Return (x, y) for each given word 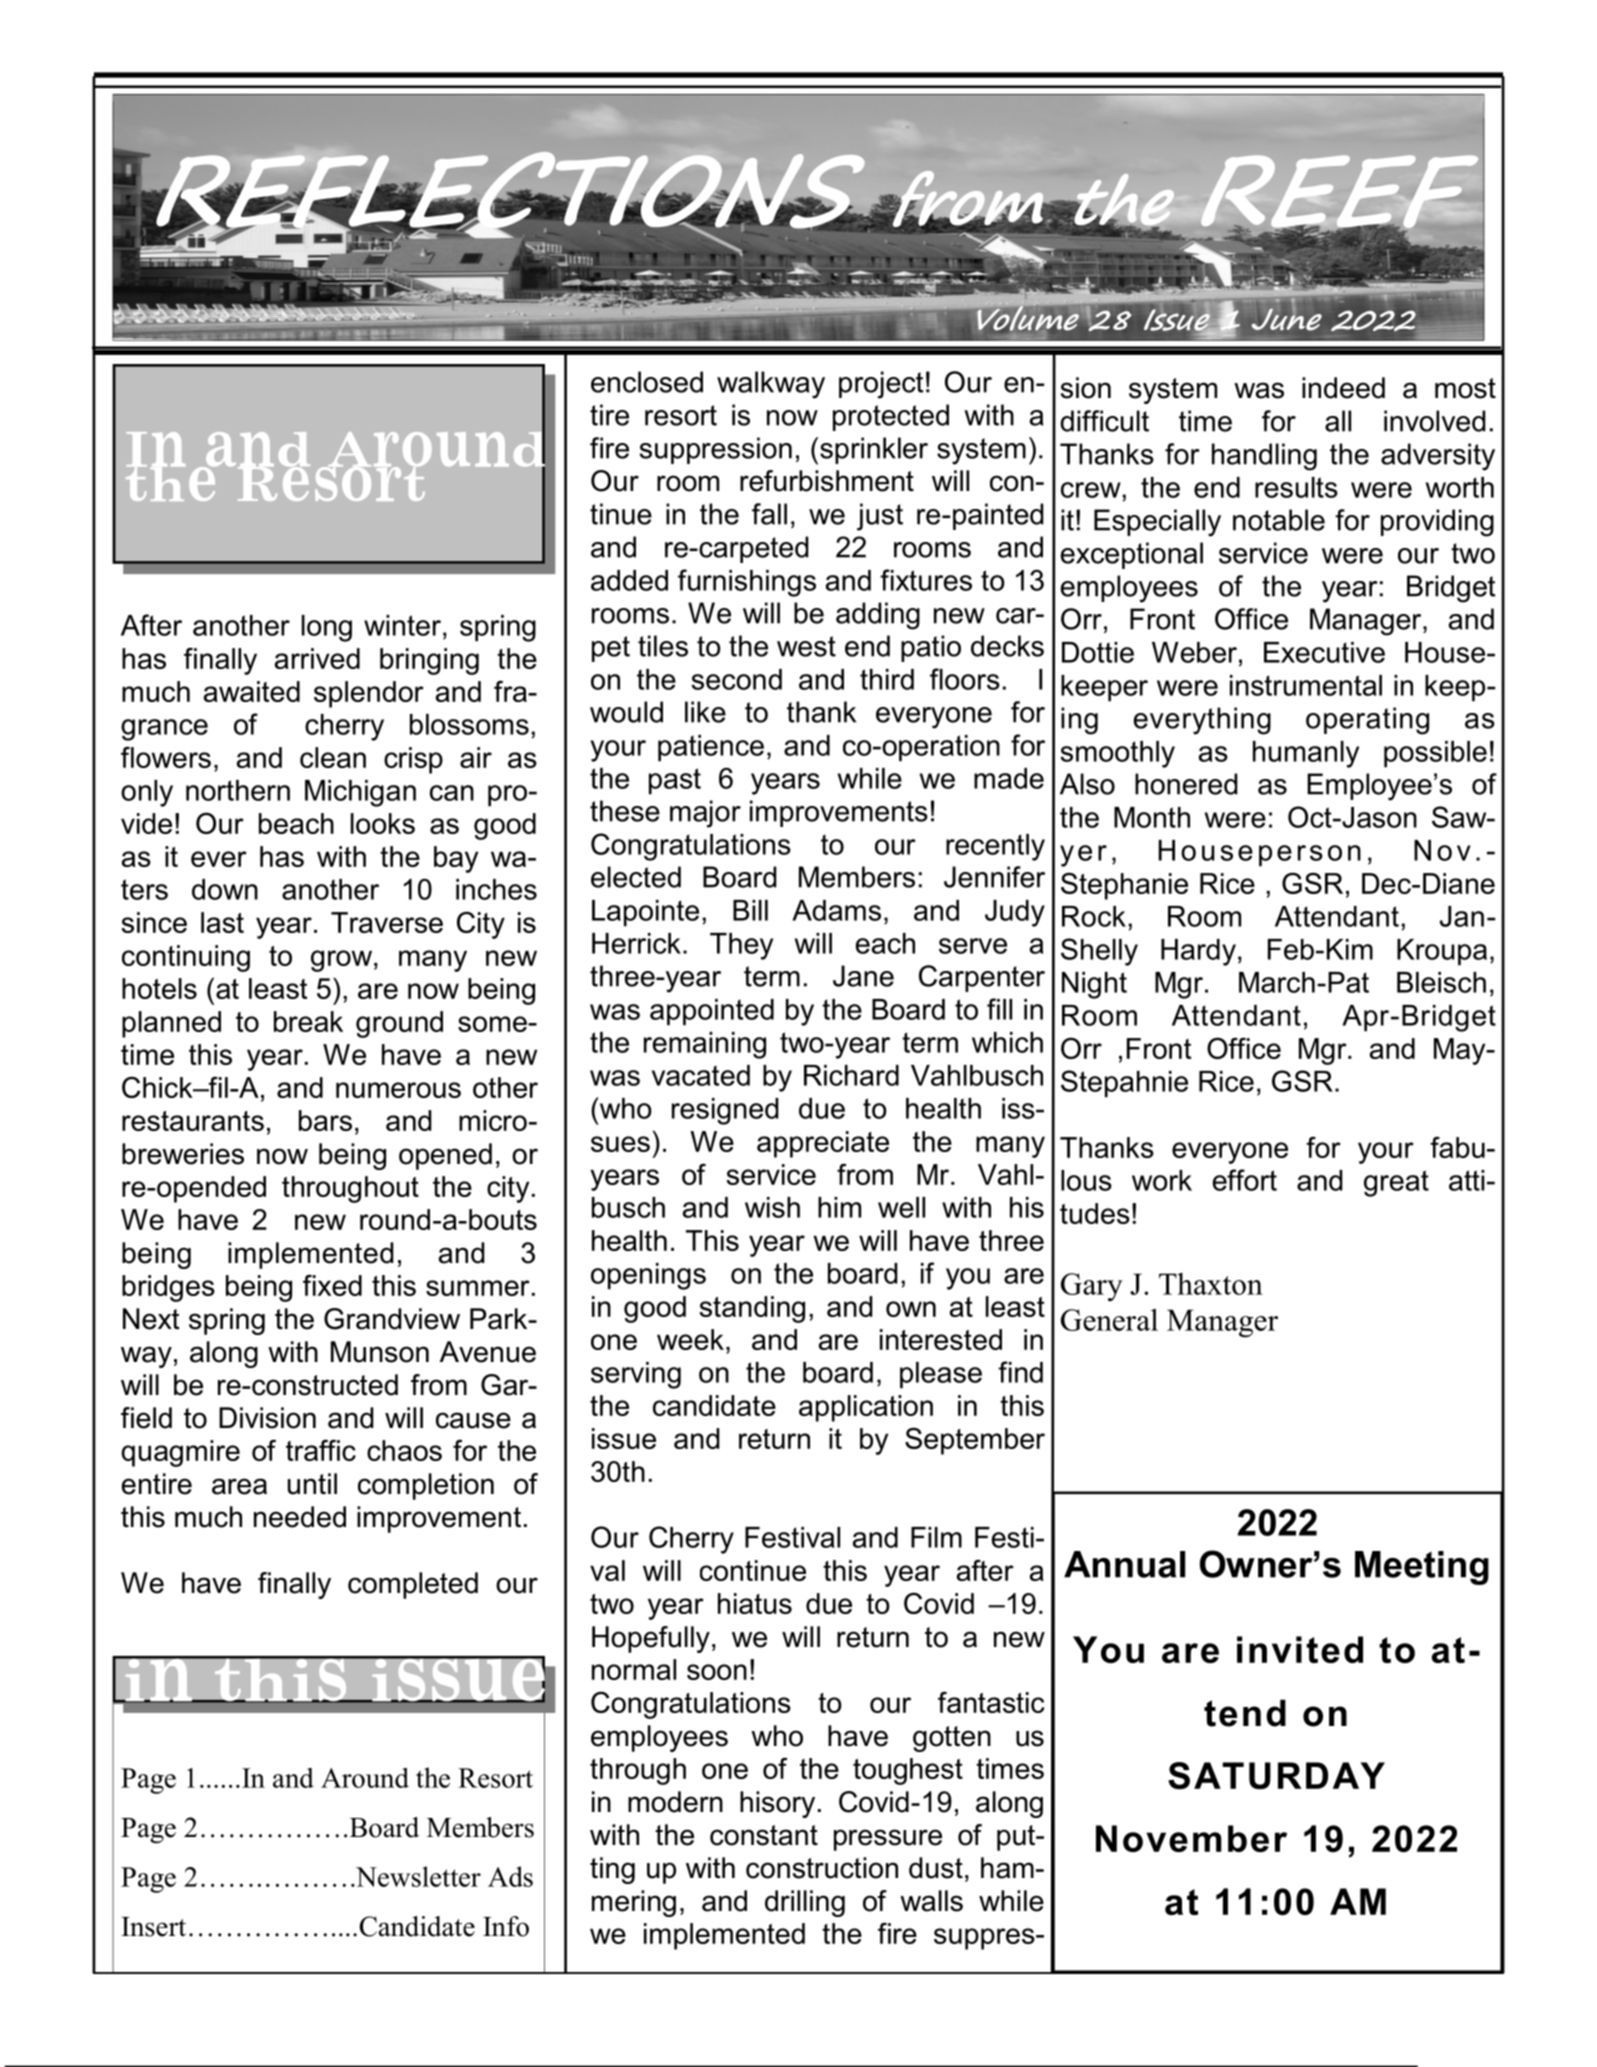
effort (1245, 1180)
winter (402, 625)
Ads (510, 1876)
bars (325, 1120)
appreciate (823, 1144)
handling (1264, 457)
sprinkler (874, 450)
